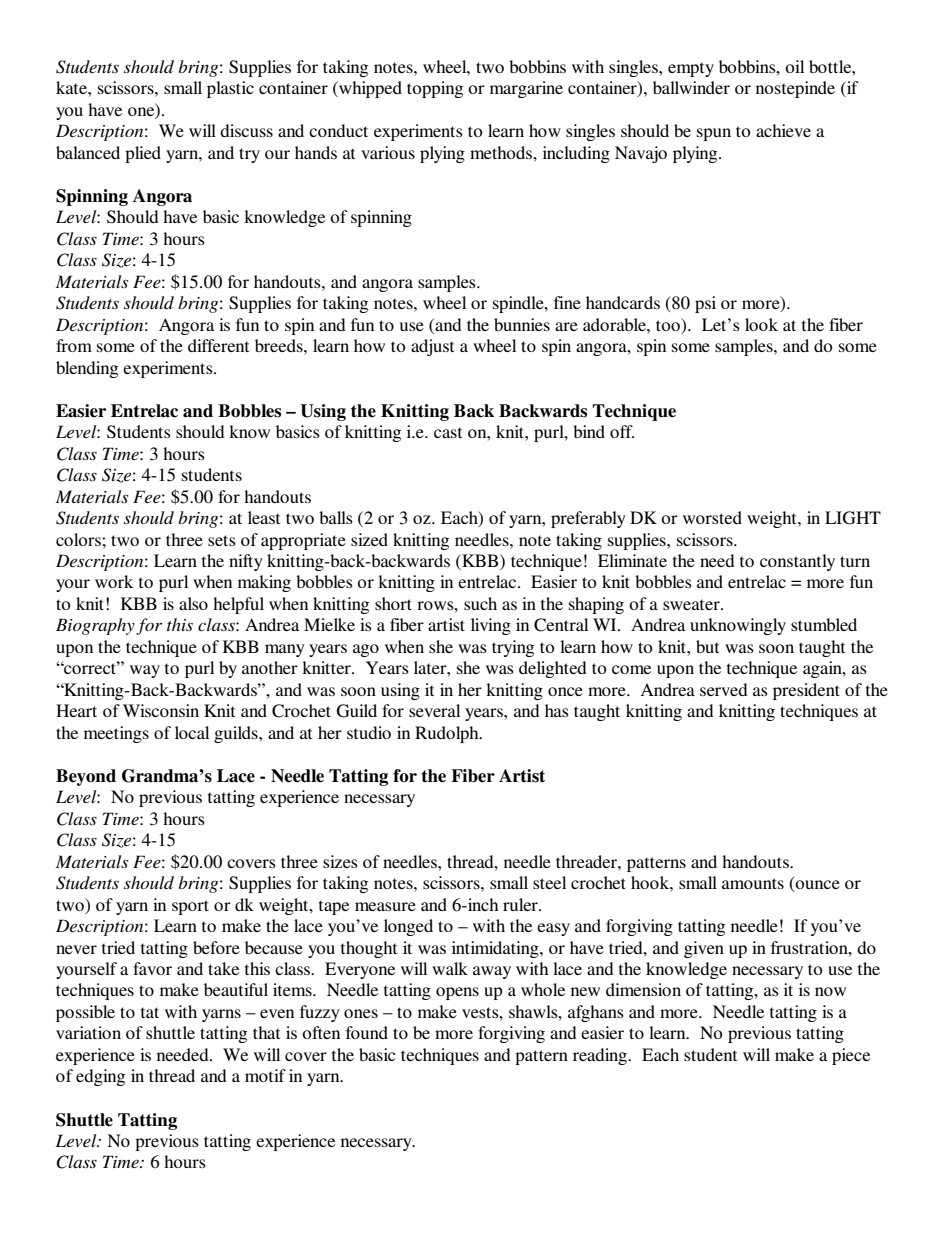  Describe the element at coordinates (480, 603) in the screenshot. I see `such` at that location.
